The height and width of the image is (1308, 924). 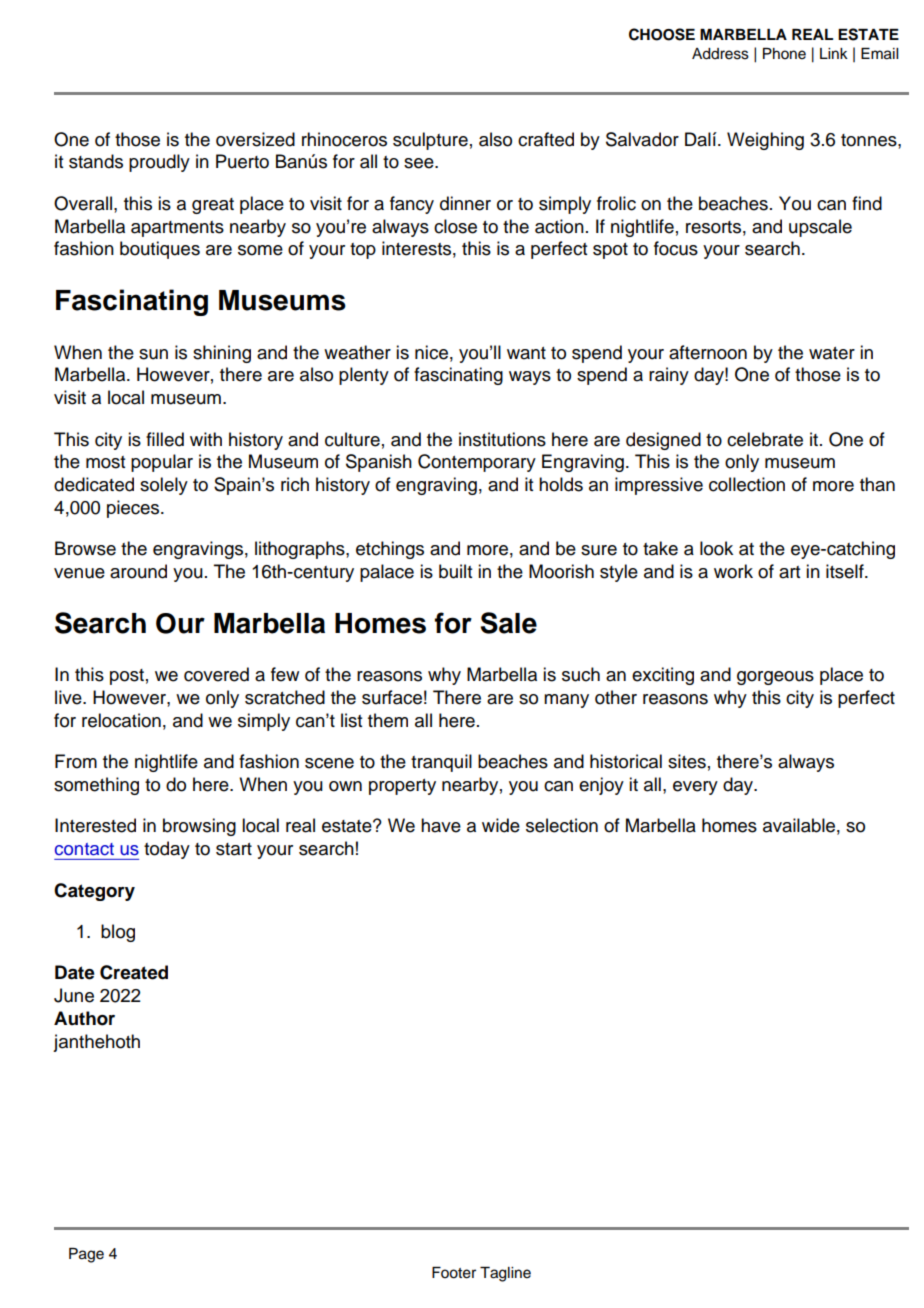 What do you see at coordinates (430, 141) in the image?
I see `sculpture` at bounding box center [430, 141].
